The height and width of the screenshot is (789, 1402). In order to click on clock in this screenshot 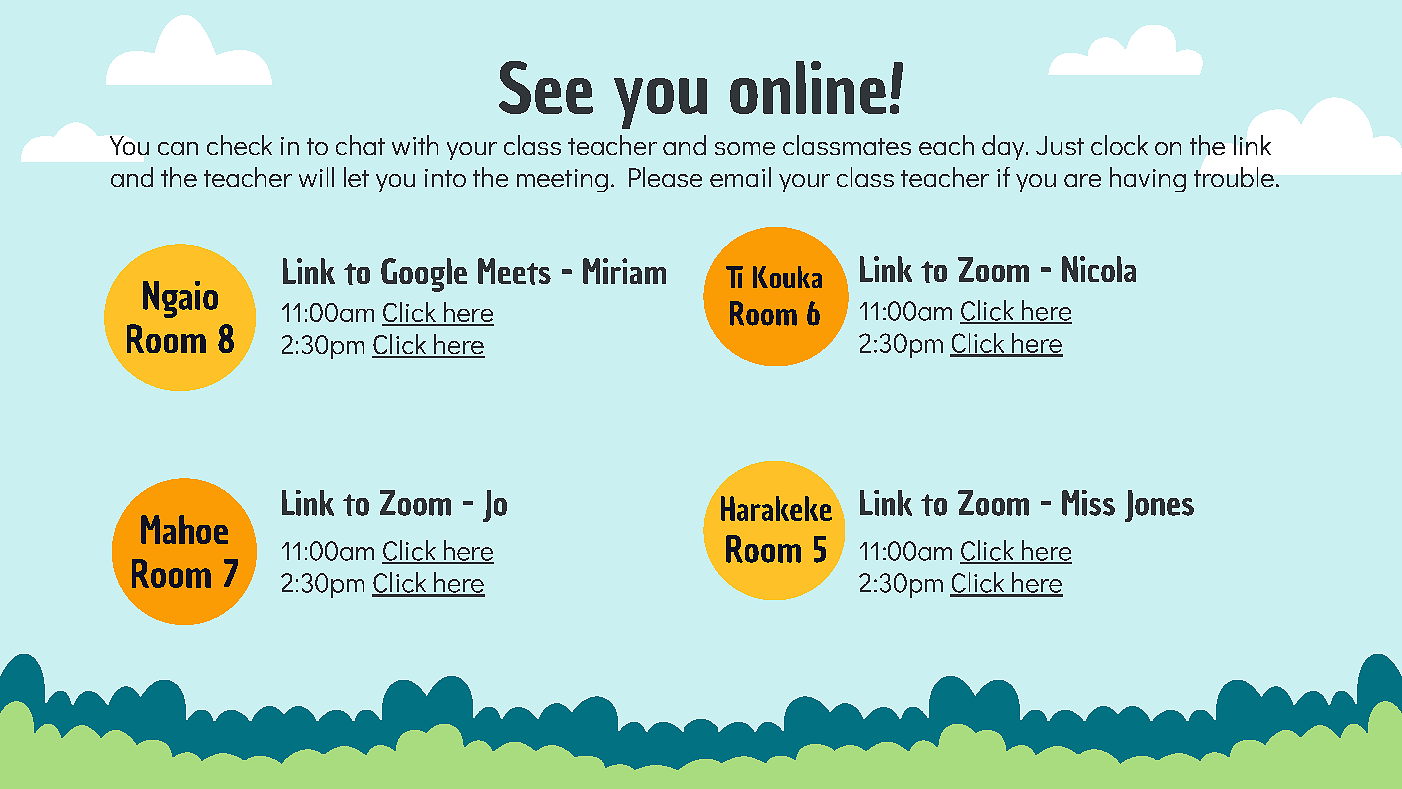, I will do `click(1119, 145)`.
